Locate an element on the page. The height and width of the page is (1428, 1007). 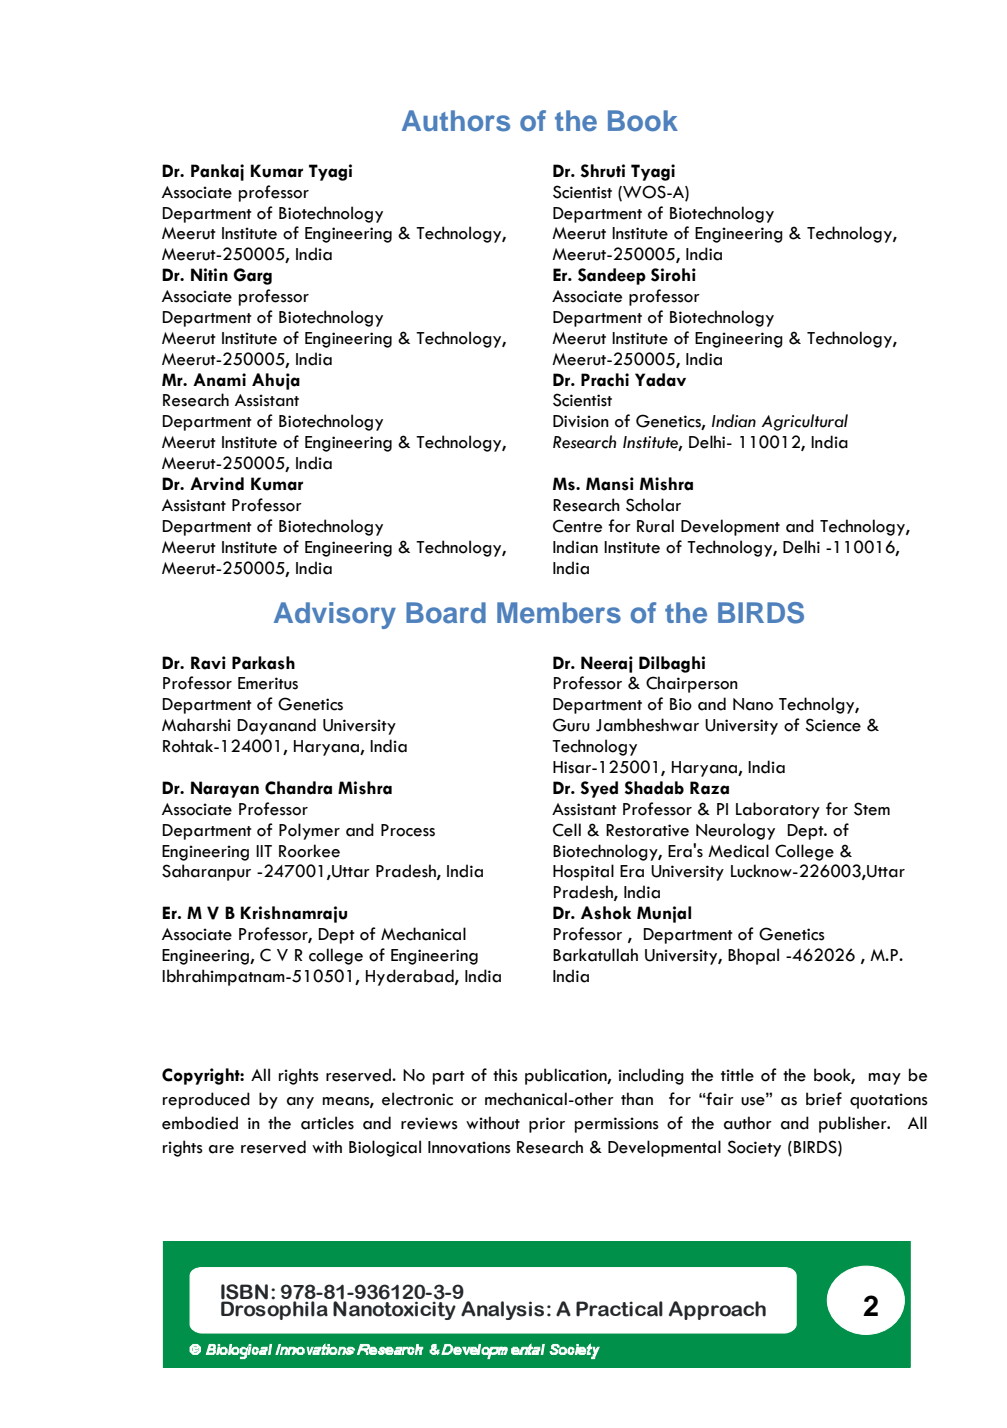
Science is located at coordinates (833, 725).
